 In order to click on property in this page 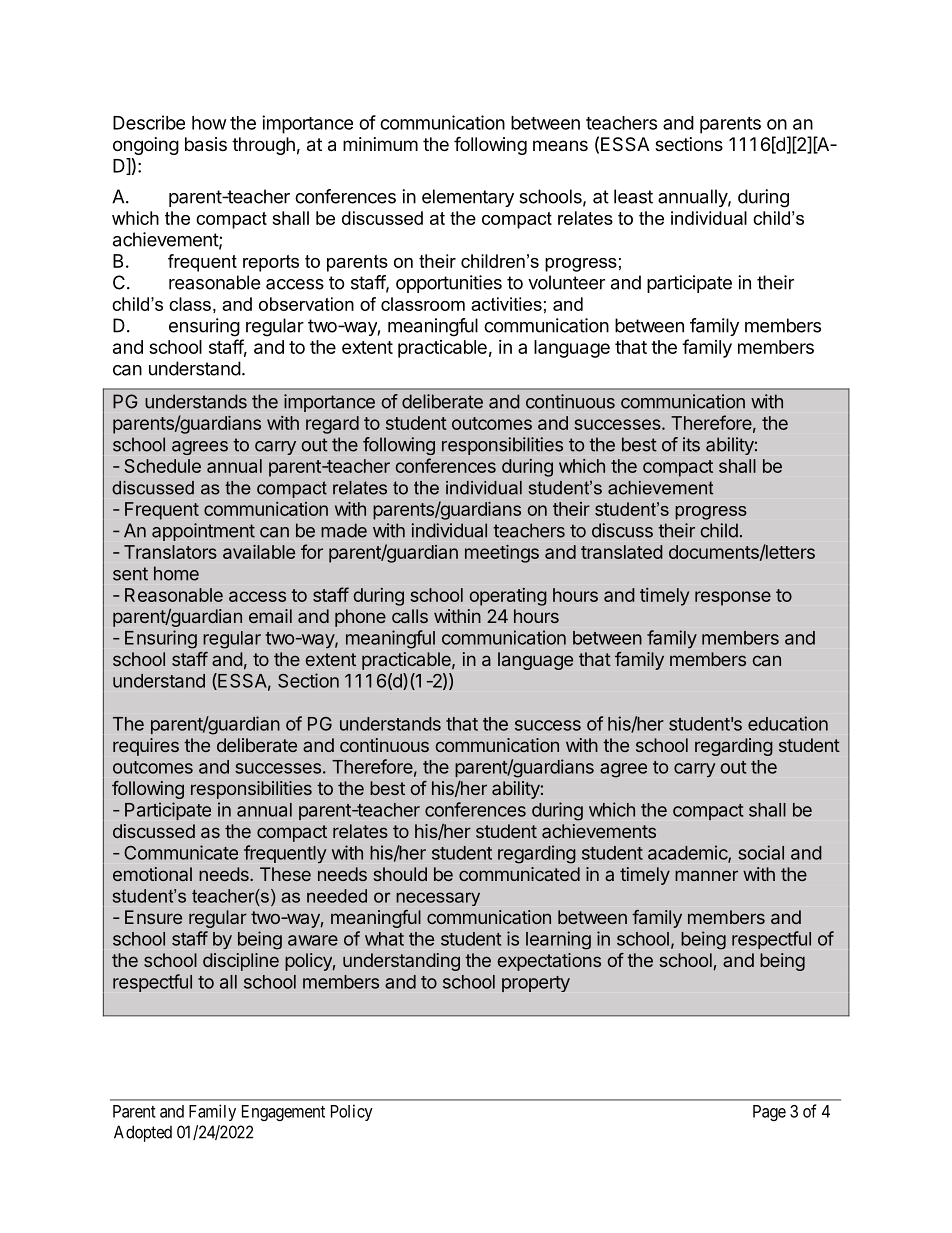, I will do `click(536, 984)`.
